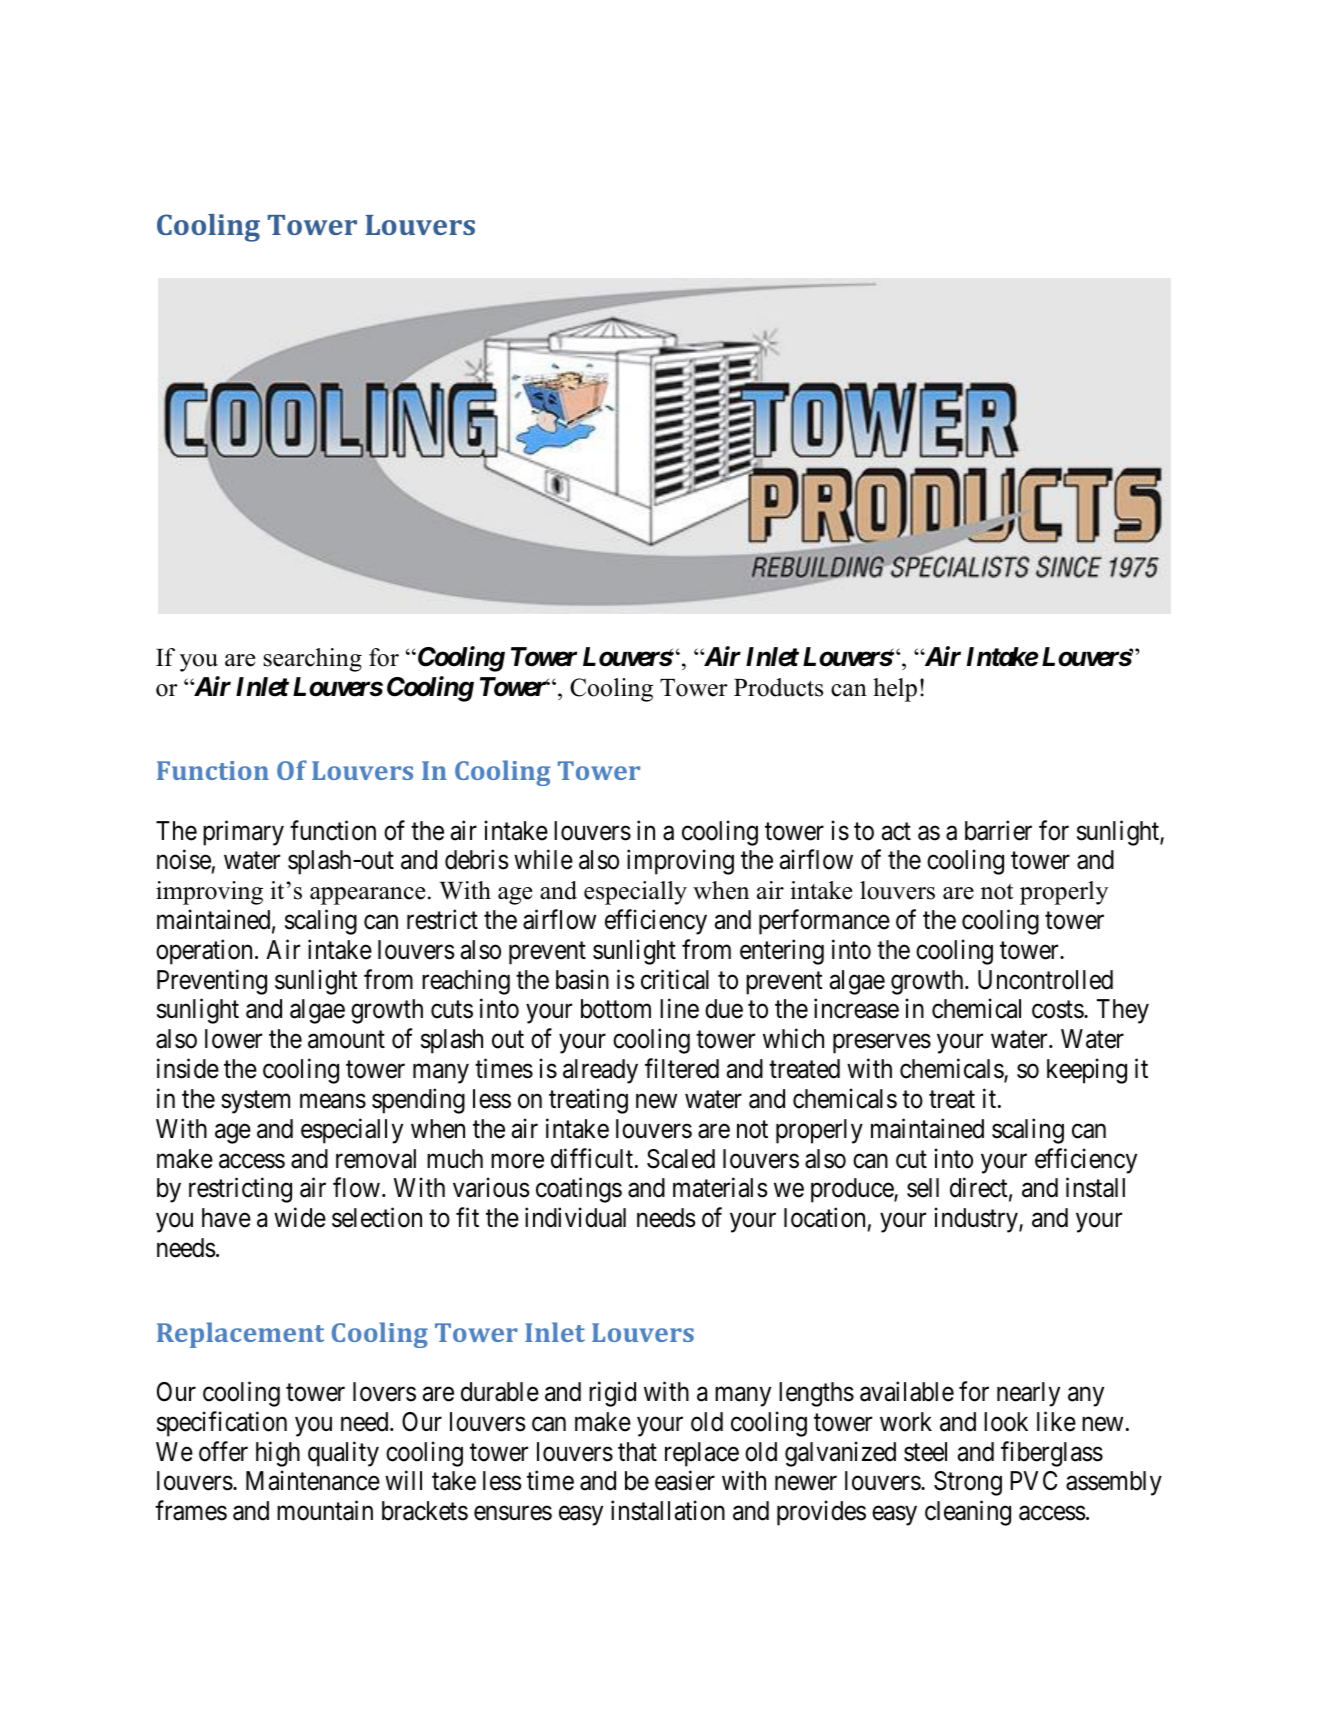 This image has height=1711, width=1322. Describe the element at coordinates (977, 1220) in the image. I see `industry` at that location.
